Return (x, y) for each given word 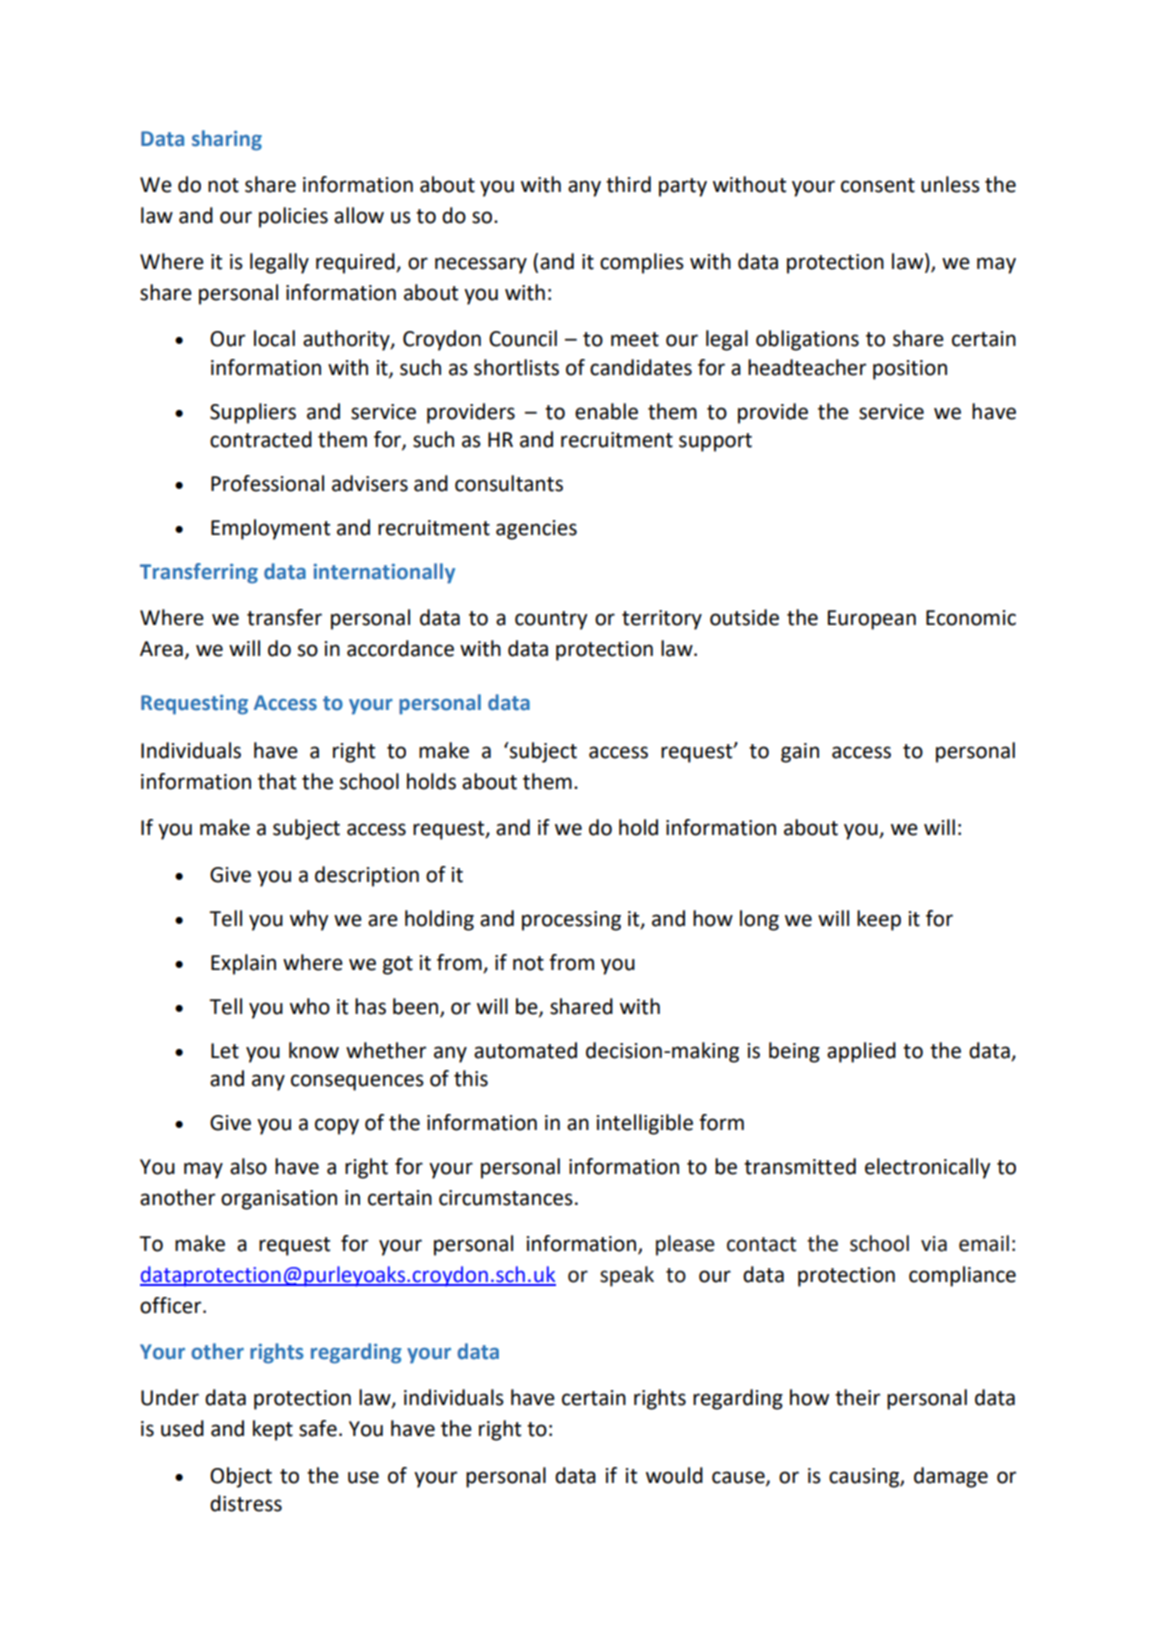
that (277, 781)
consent (878, 185)
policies (293, 217)
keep (879, 920)
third (628, 184)
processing (571, 921)
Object (241, 1477)
